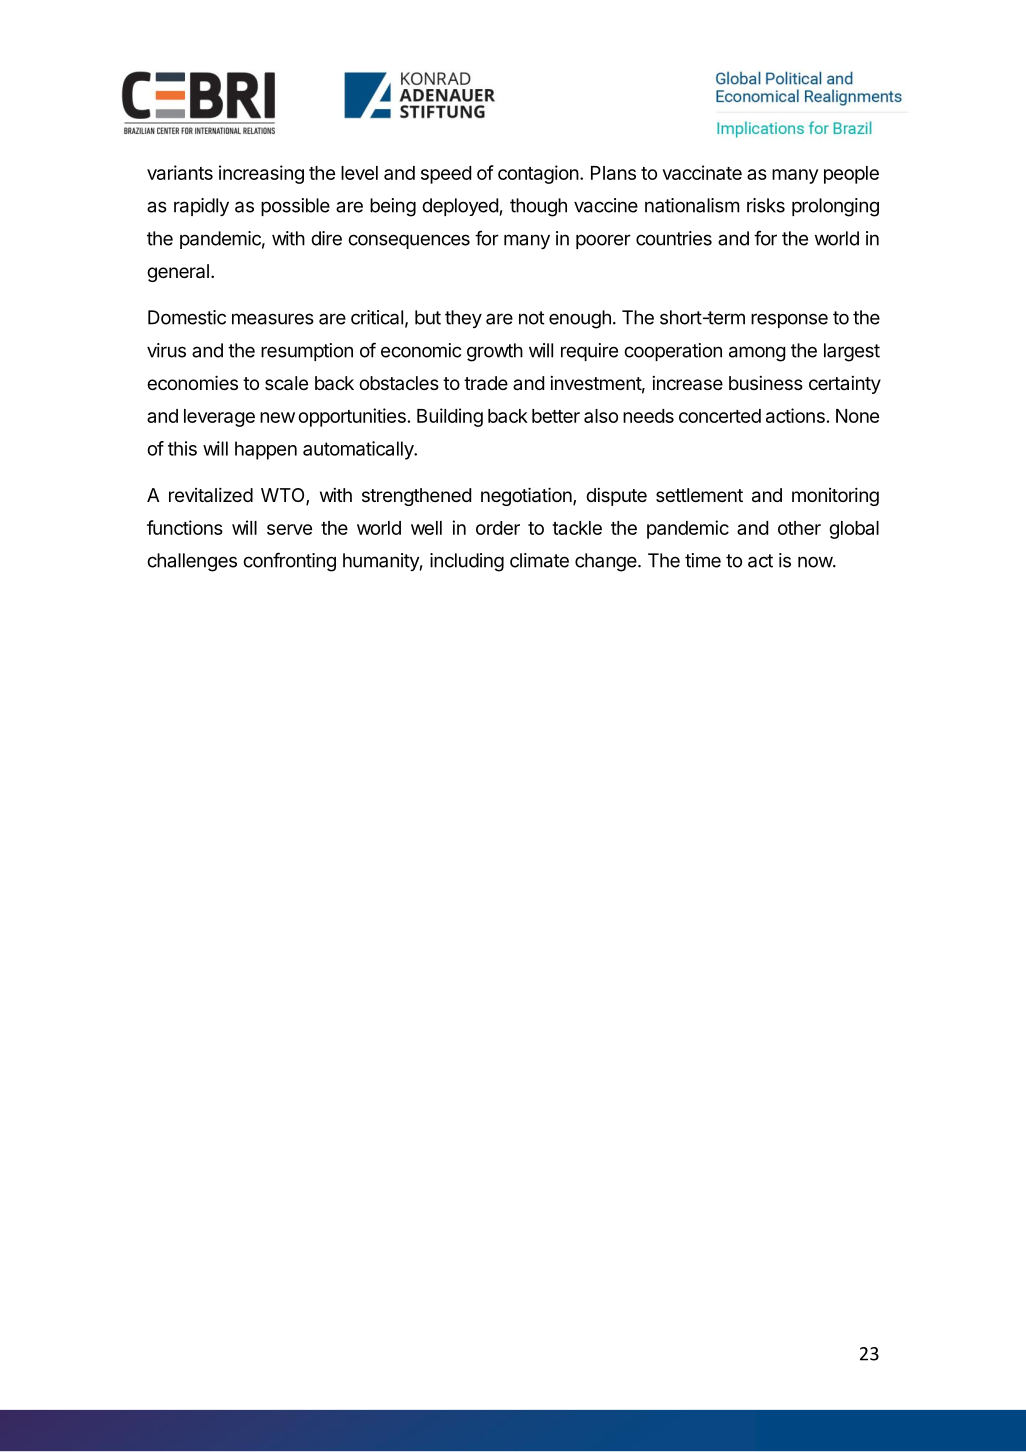 The image size is (1026, 1452). I want to click on better, so click(556, 416).
